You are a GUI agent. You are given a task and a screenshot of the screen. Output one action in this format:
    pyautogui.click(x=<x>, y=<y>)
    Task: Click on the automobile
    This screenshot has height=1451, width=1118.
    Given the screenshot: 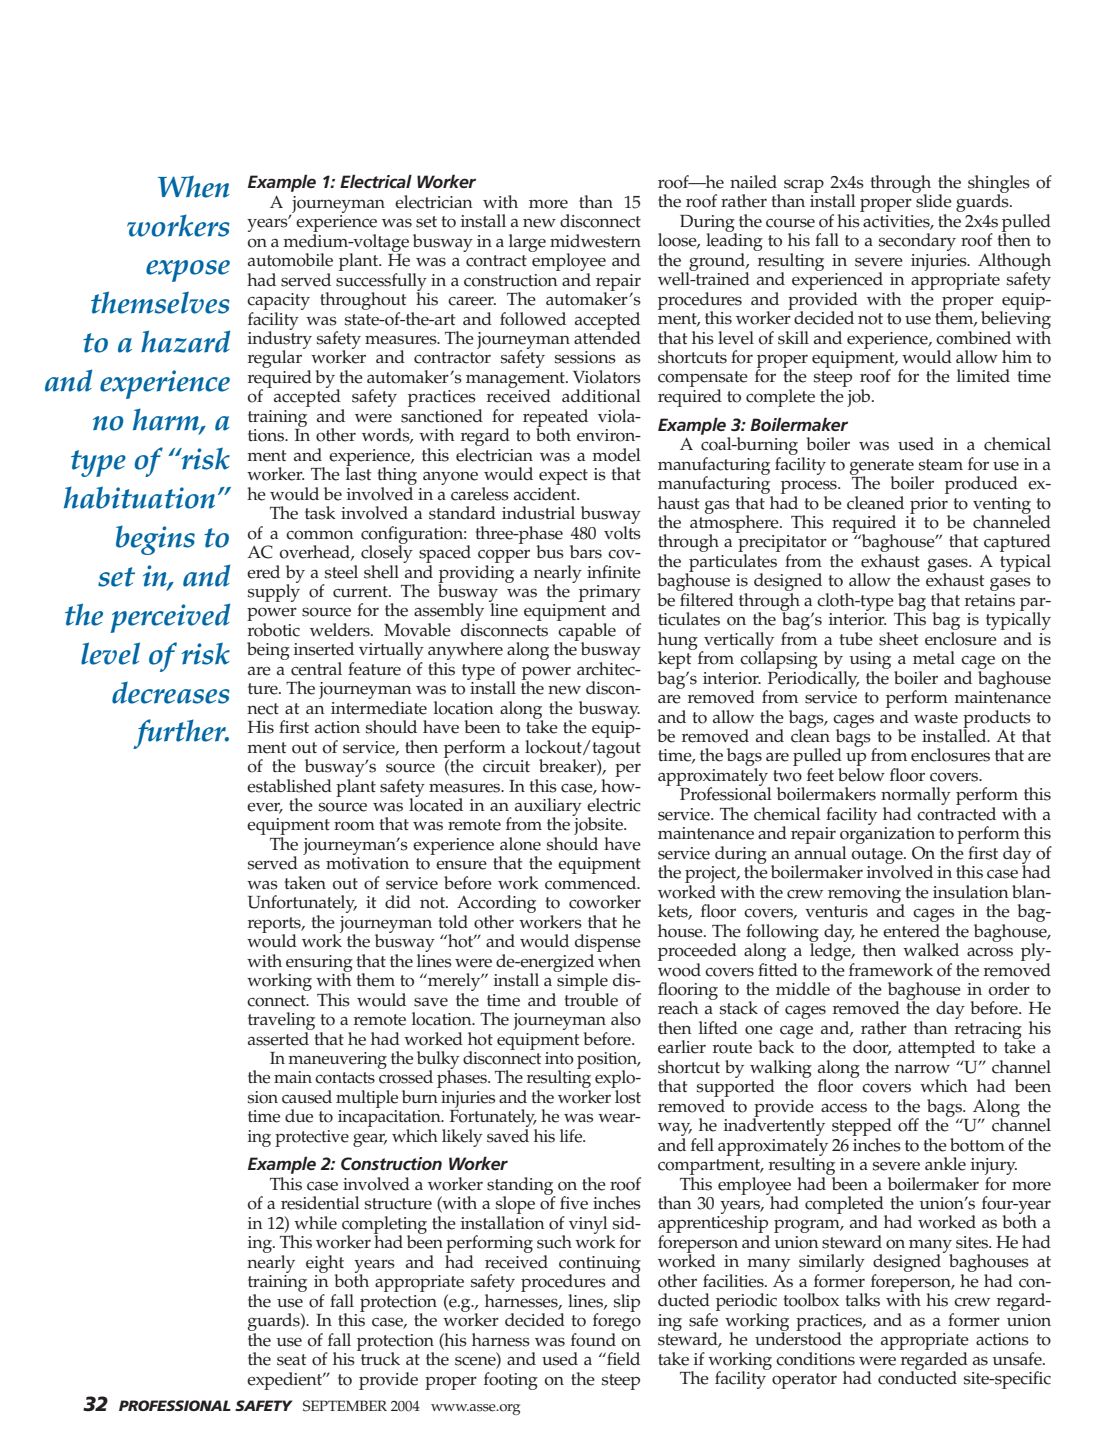 What is the action you would take?
    pyautogui.click(x=290, y=260)
